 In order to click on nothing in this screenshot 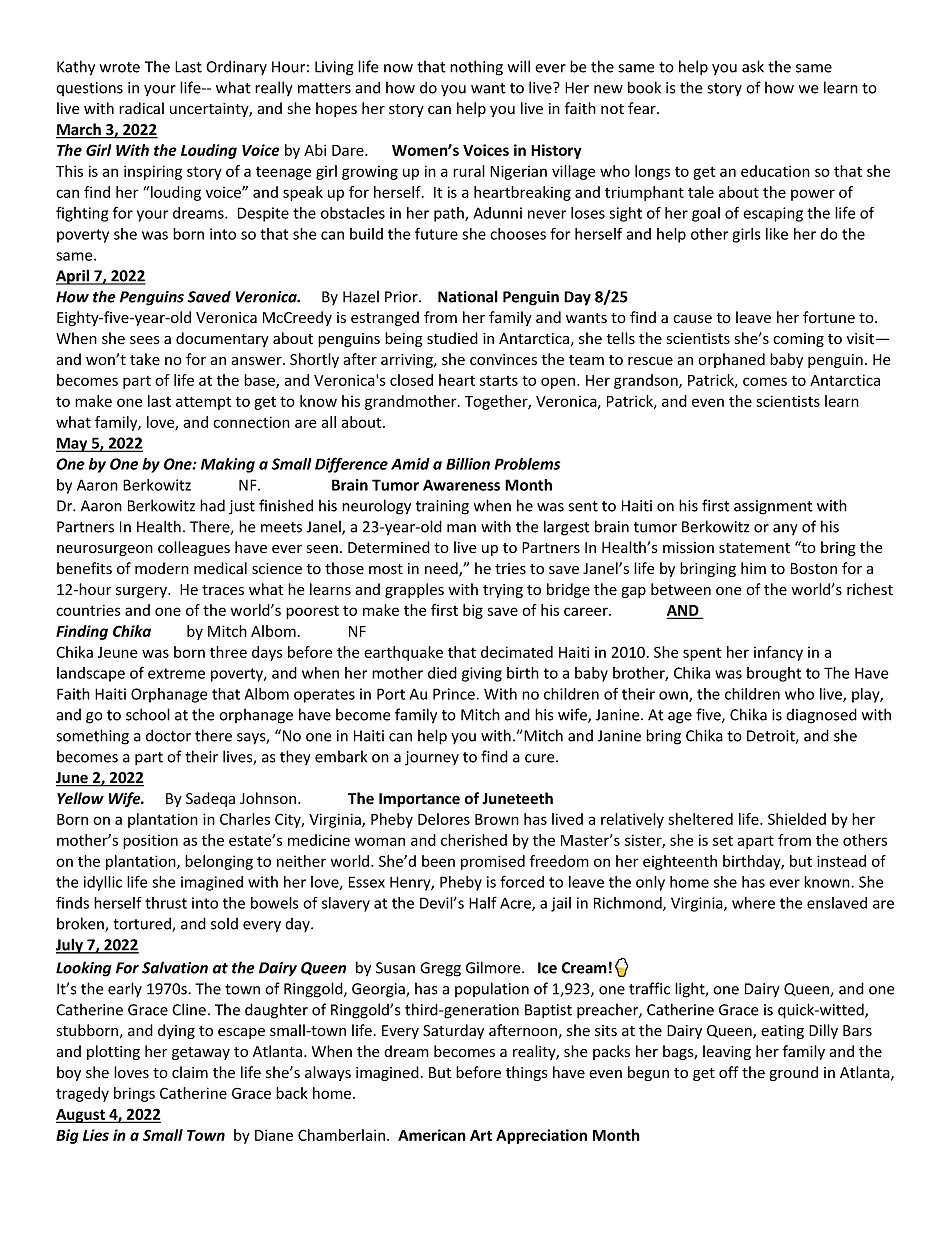, I will do `click(476, 68)`.
